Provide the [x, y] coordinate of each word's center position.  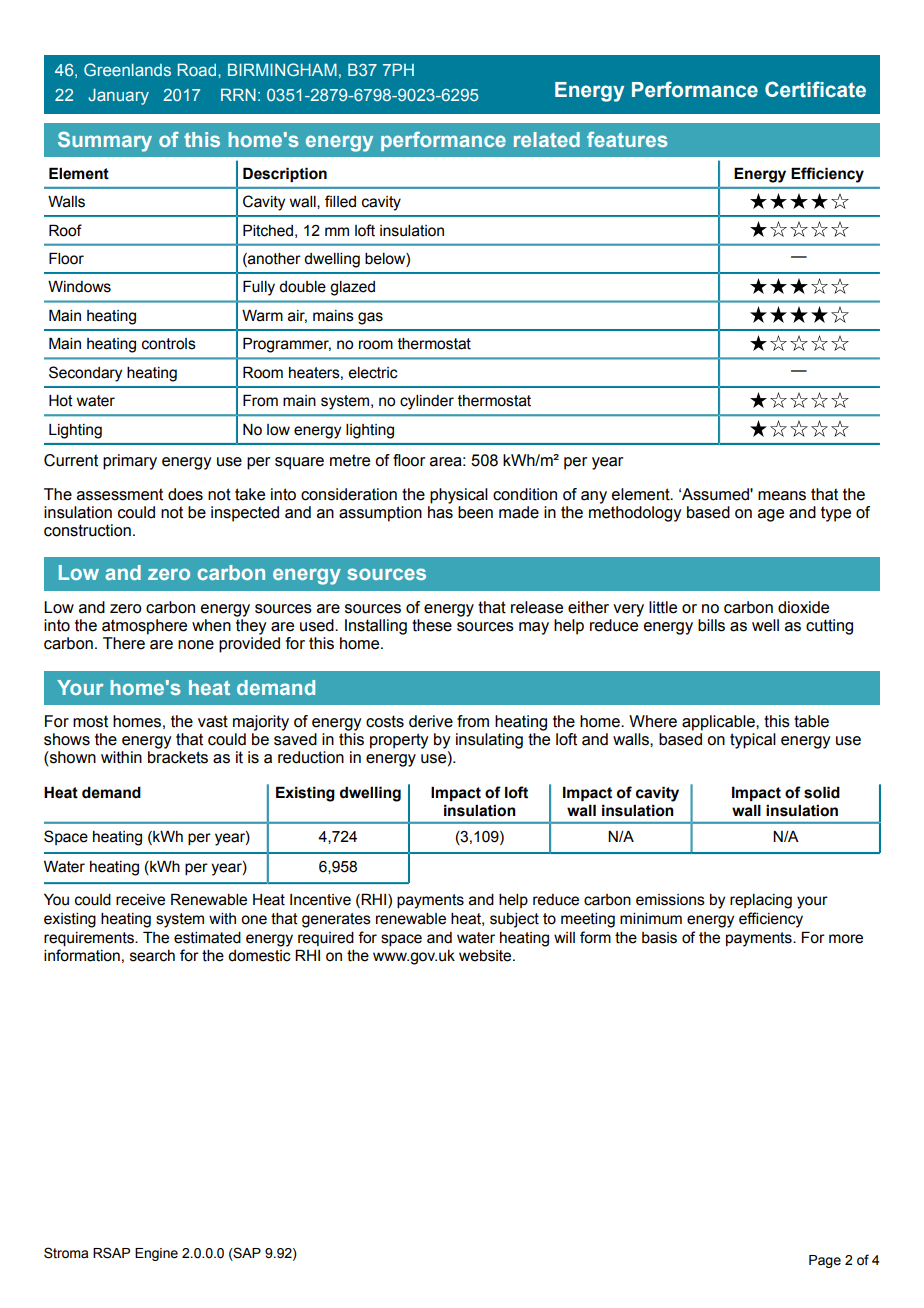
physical [459, 496]
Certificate [815, 89]
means [782, 496]
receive [140, 900]
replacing [761, 901]
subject [514, 920]
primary [130, 462]
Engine [156, 1254]
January [118, 96]
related [547, 139]
